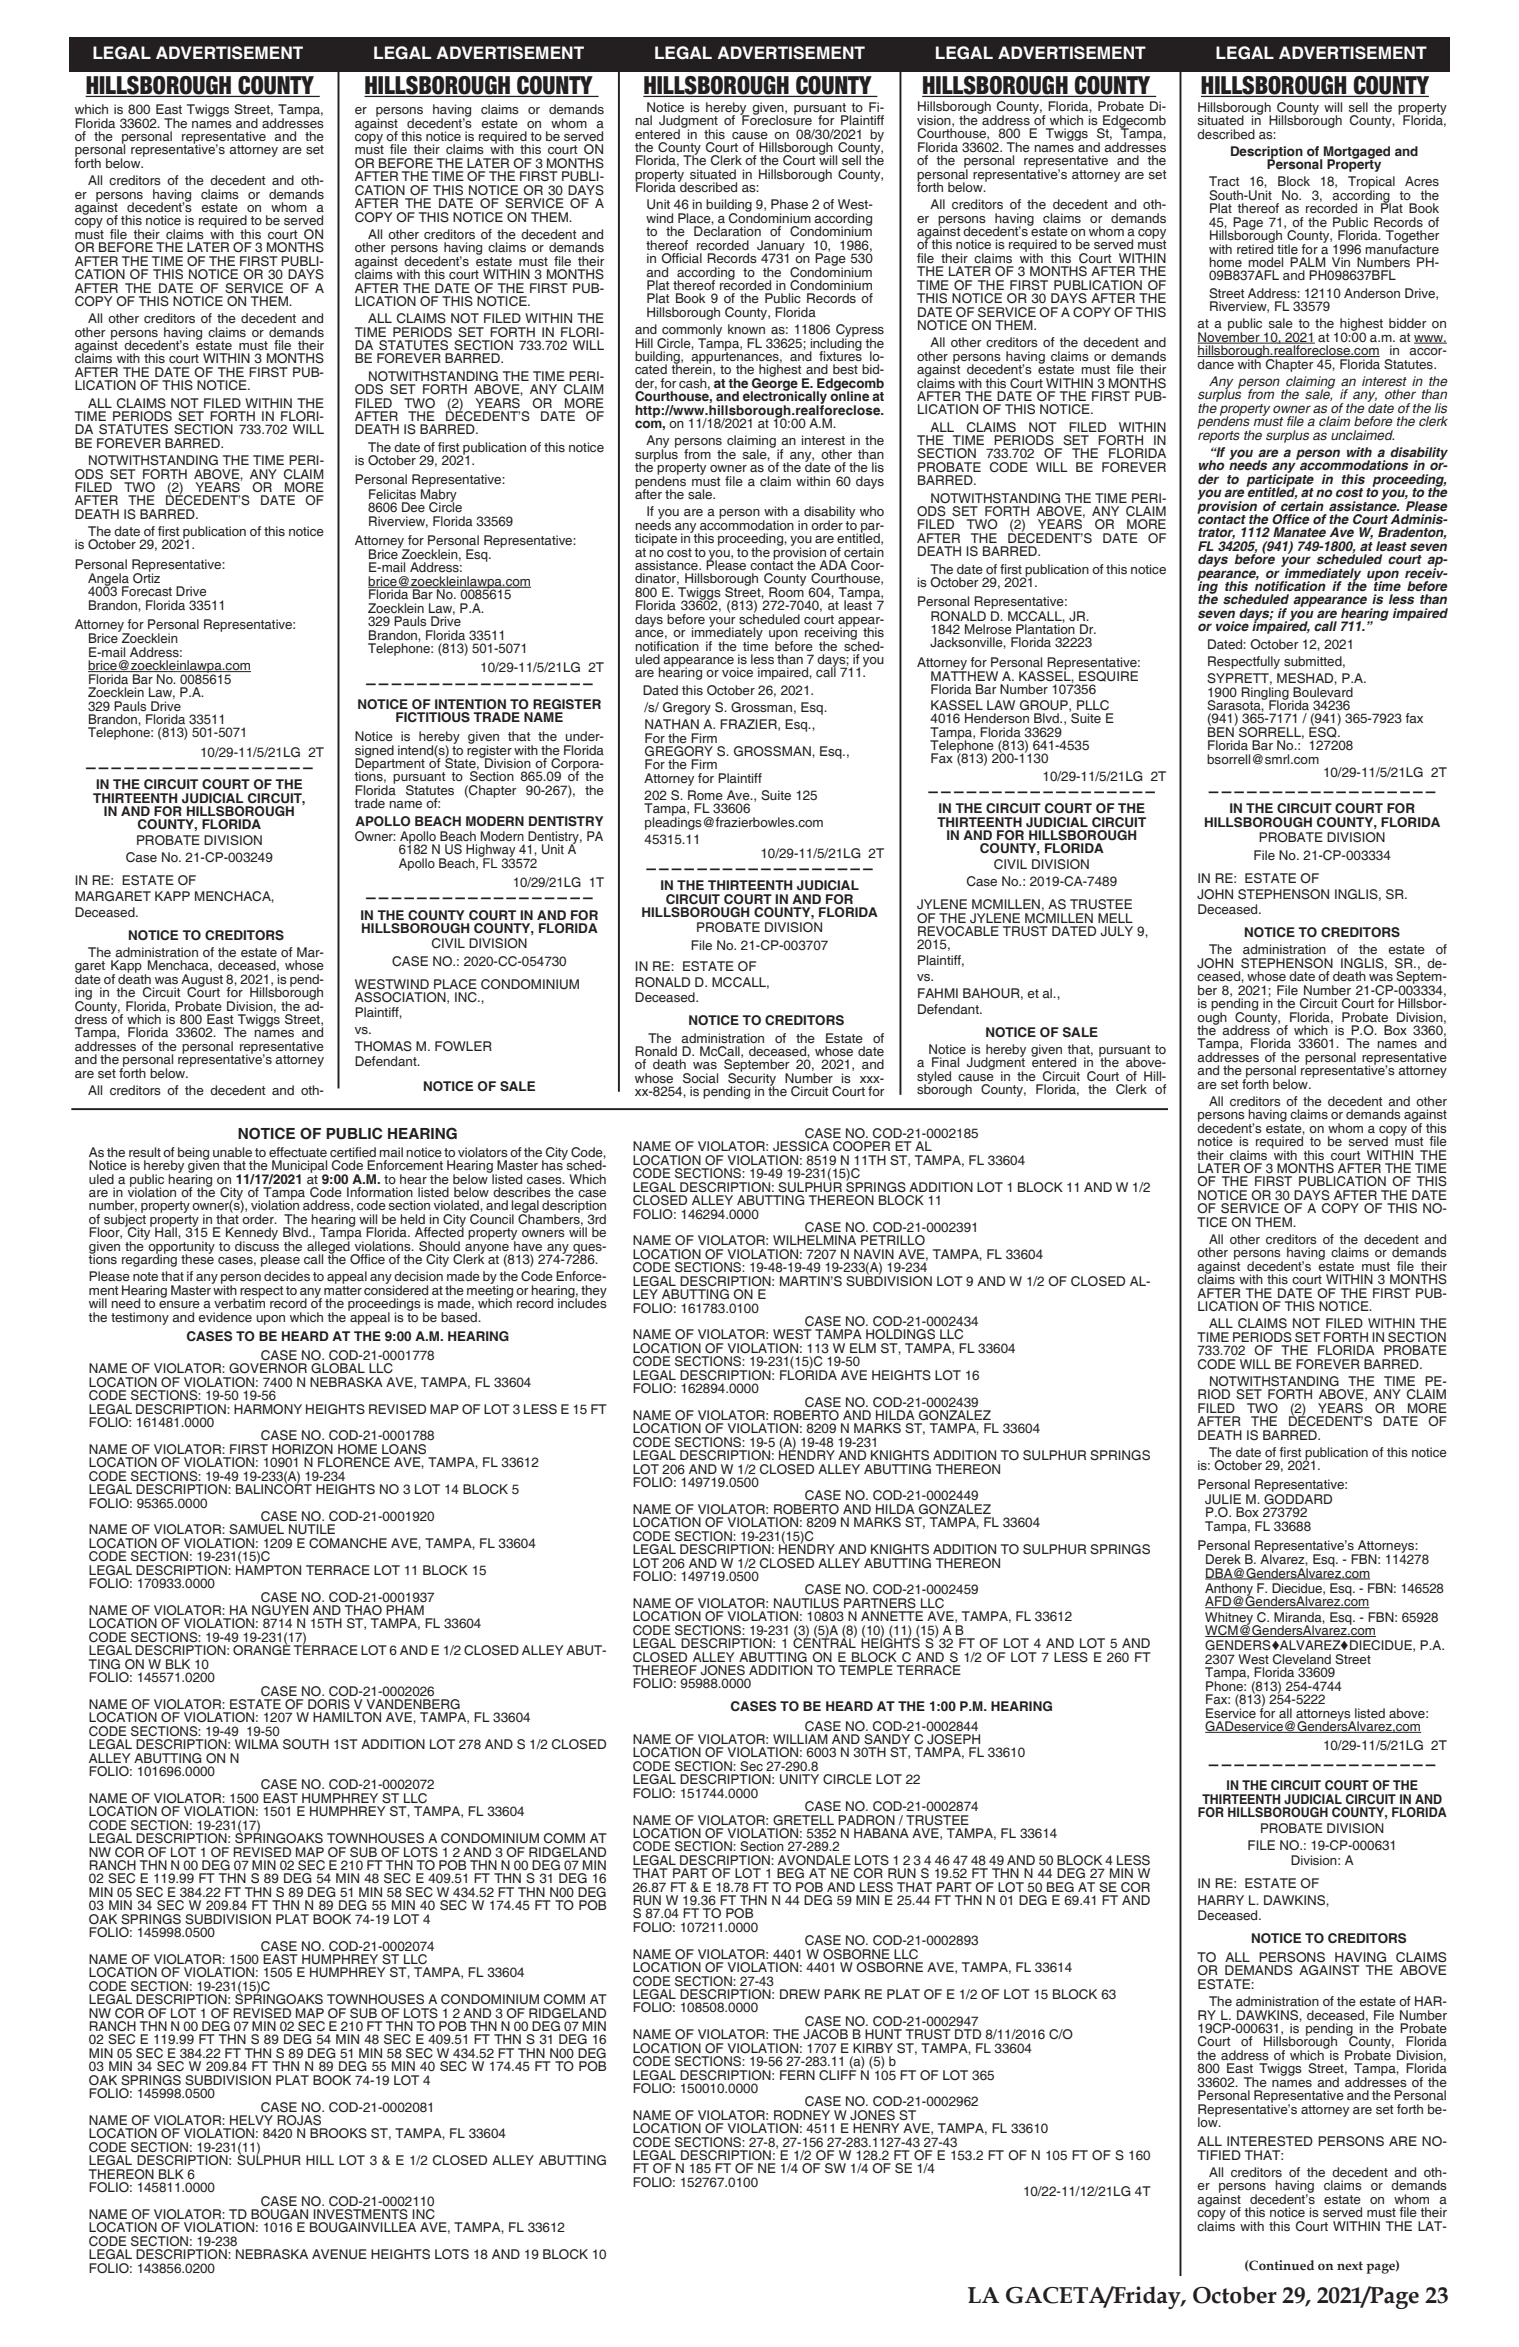 This page has height=2347, width=1519. What do you see at coordinates (202, 981) in the page?
I see `August` at bounding box center [202, 981].
